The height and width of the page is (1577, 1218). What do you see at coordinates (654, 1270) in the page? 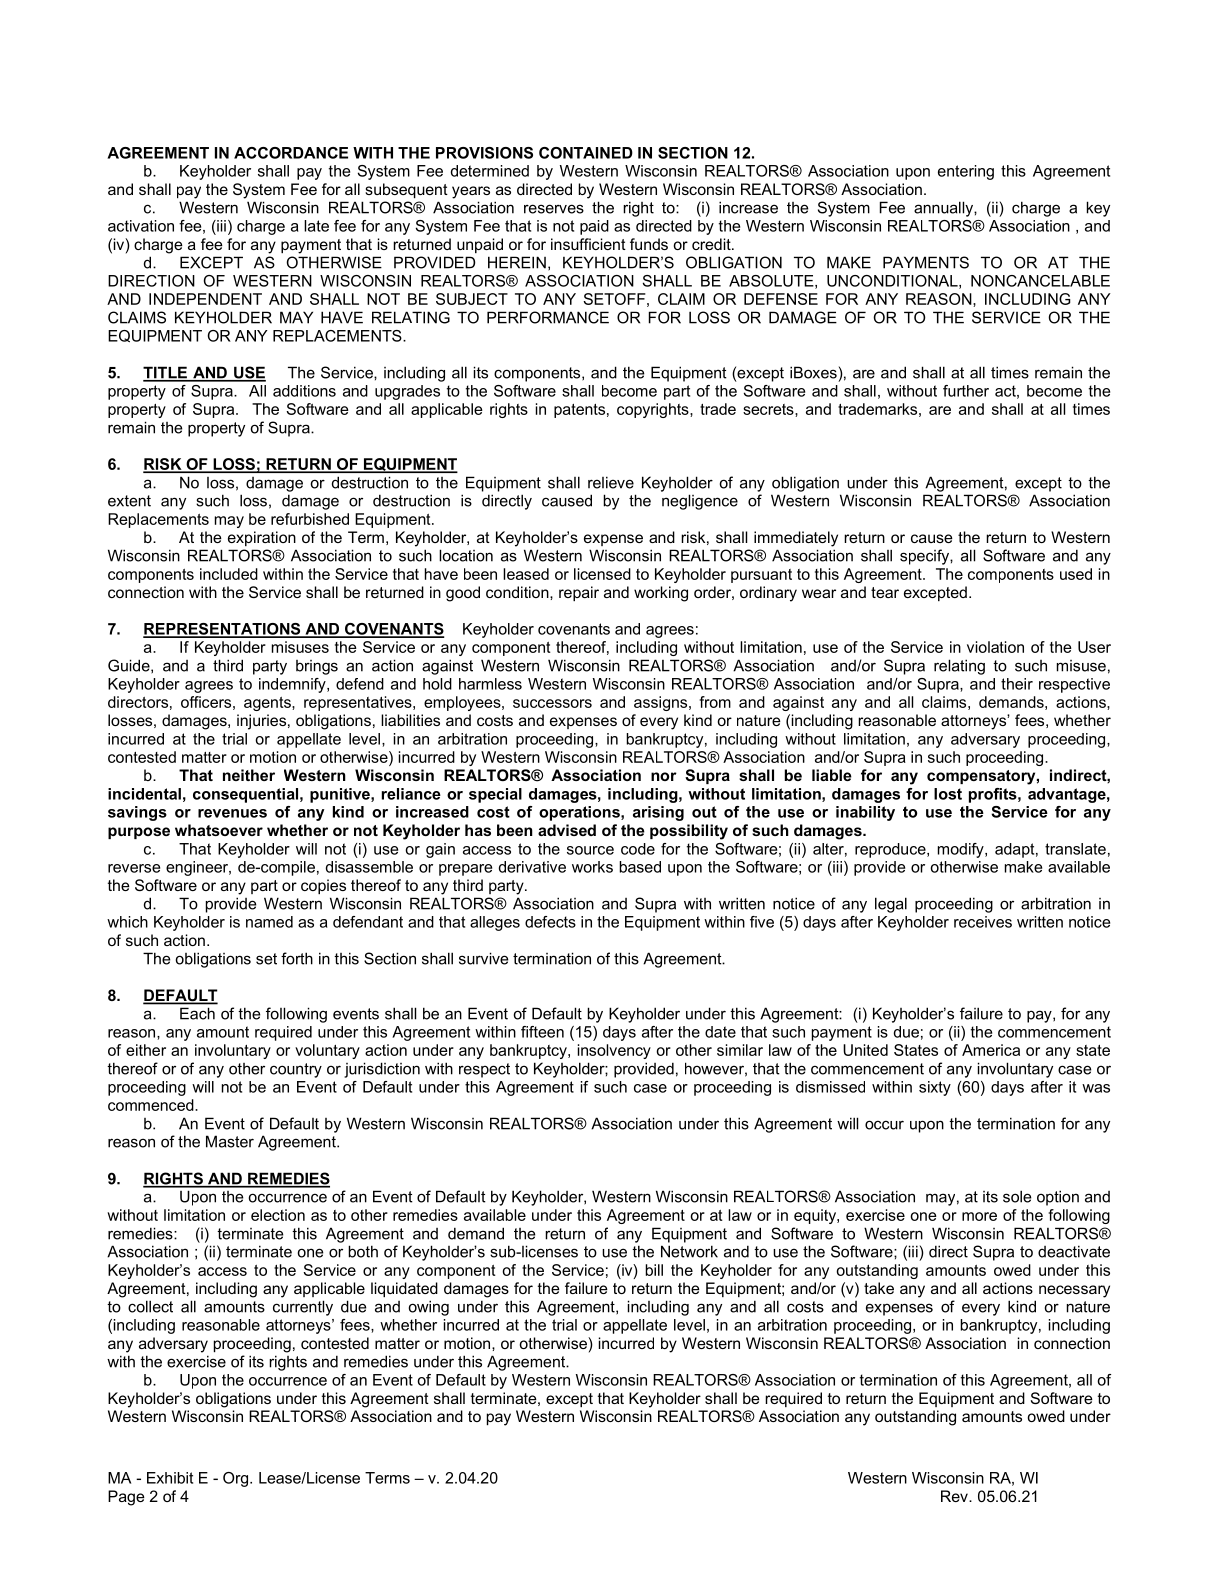
I see `bill` at bounding box center [654, 1270].
